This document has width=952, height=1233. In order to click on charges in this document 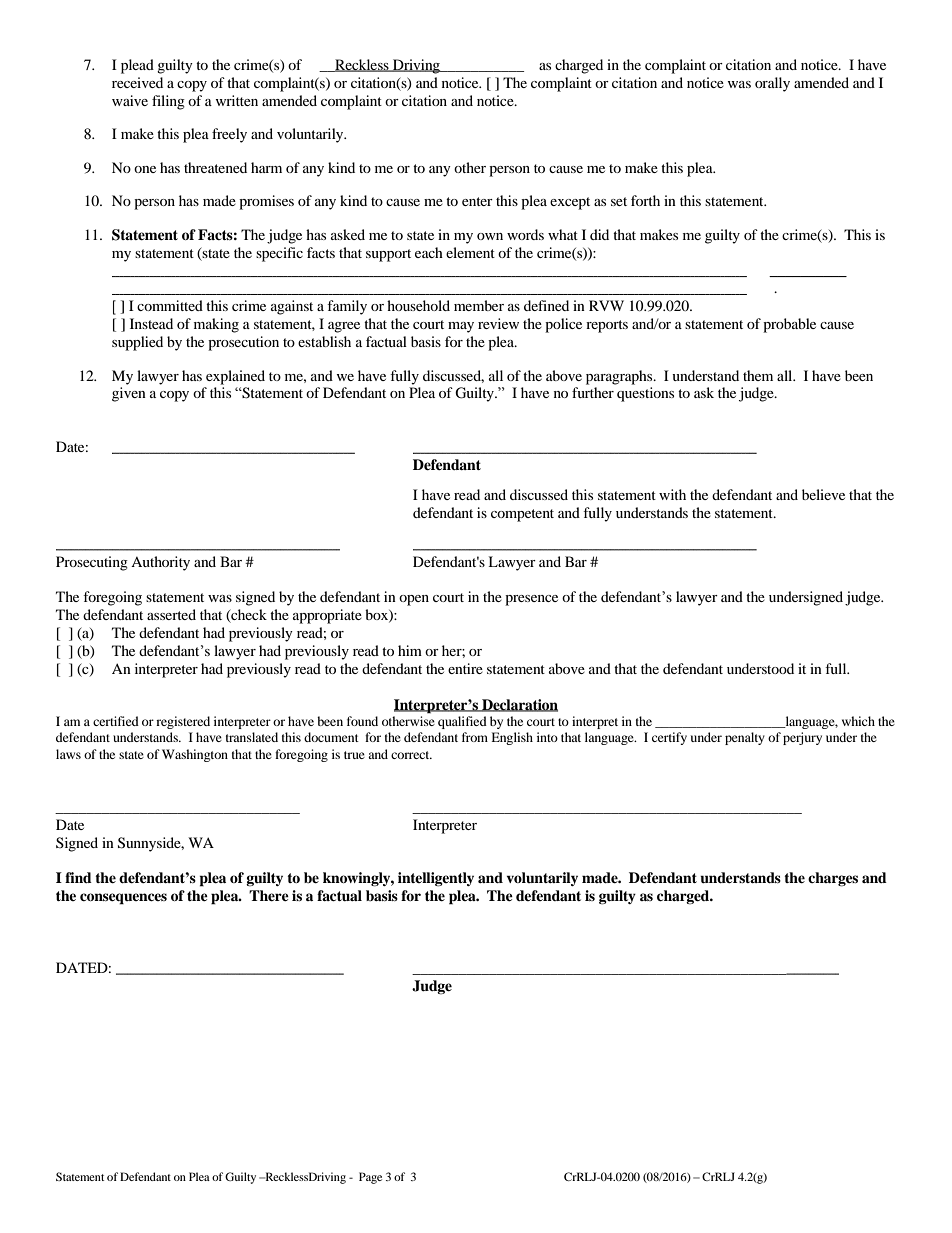, I will do `click(833, 879)`.
